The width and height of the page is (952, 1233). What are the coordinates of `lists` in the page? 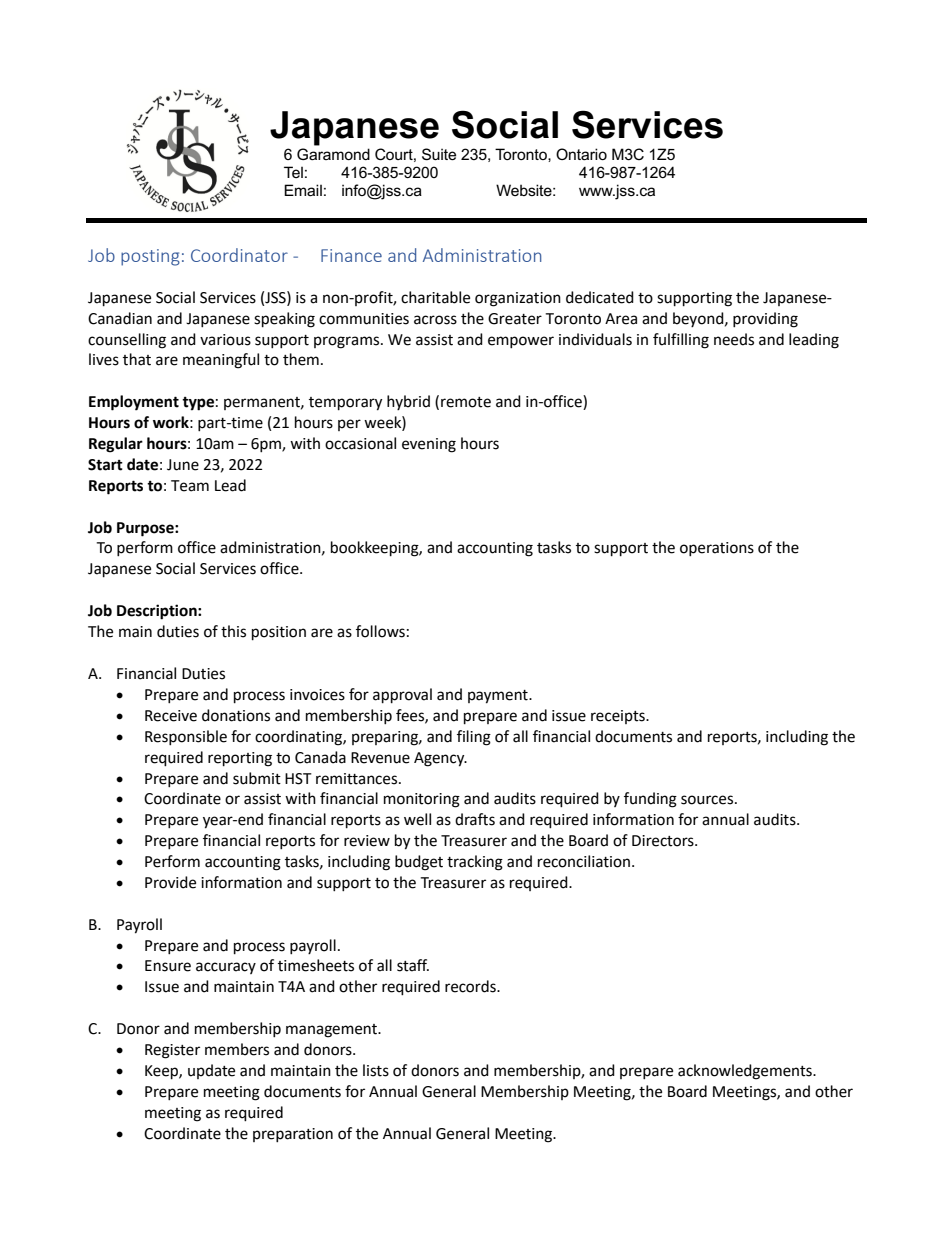 It's located at (376, 1070).
